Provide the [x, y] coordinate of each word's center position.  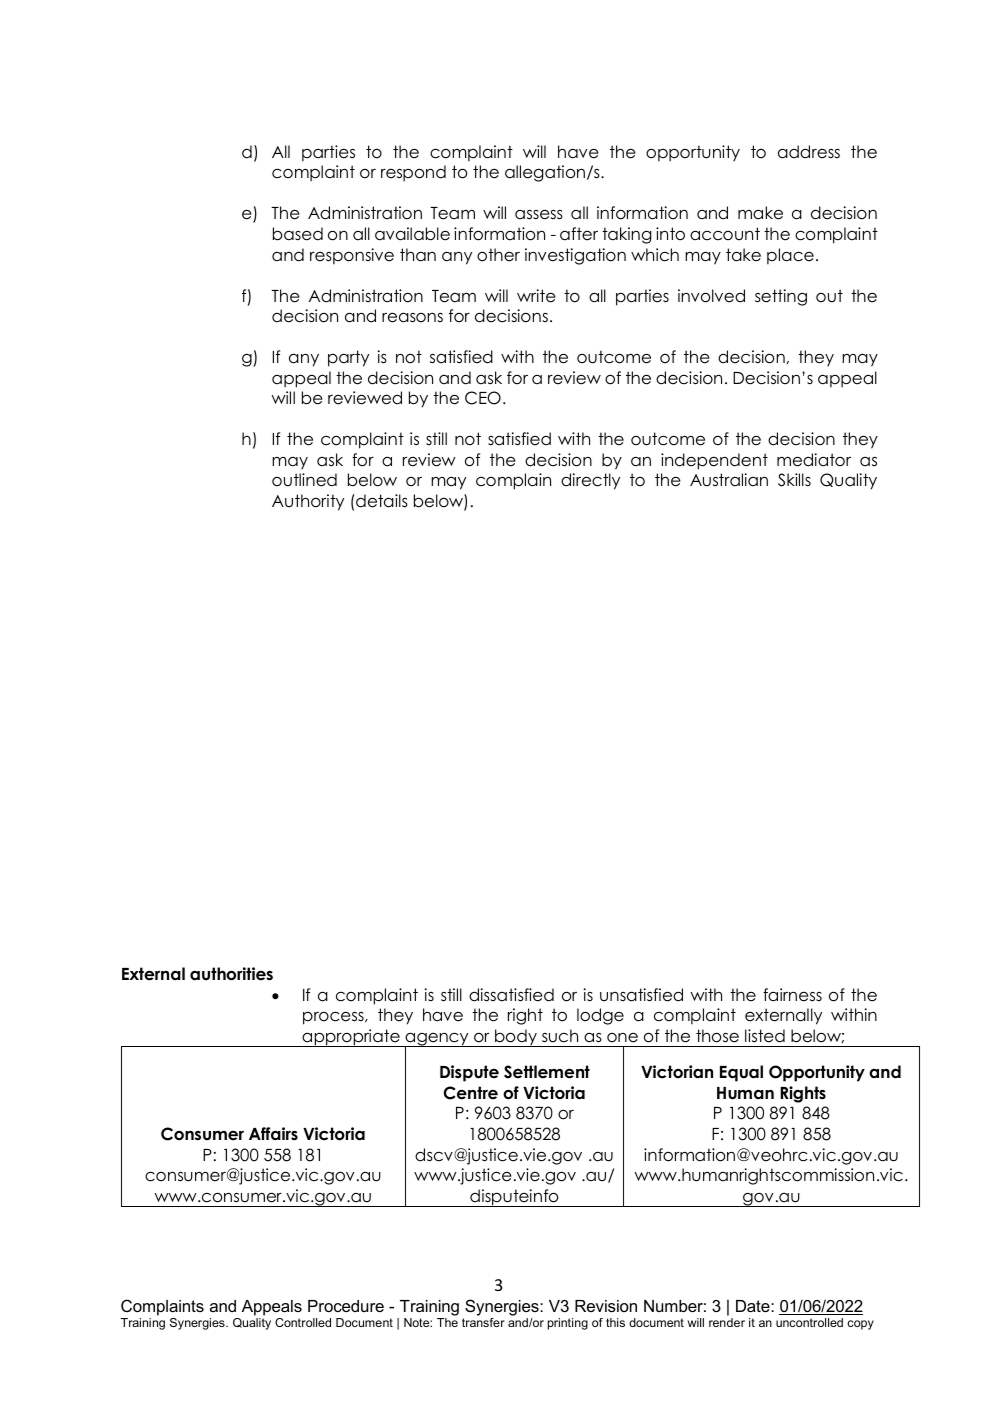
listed [765, 1036]
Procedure [346, 1306]
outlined [304, 480]
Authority [308, 502]
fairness [792, 995]
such [560, 1036]
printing [568, 1324]
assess [539, 215]
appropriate [351, 1038]
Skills [794, 480]
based [298, 234]
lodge [600, 1016]
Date [754, 1306]
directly [590, 481]
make [760, 213]
